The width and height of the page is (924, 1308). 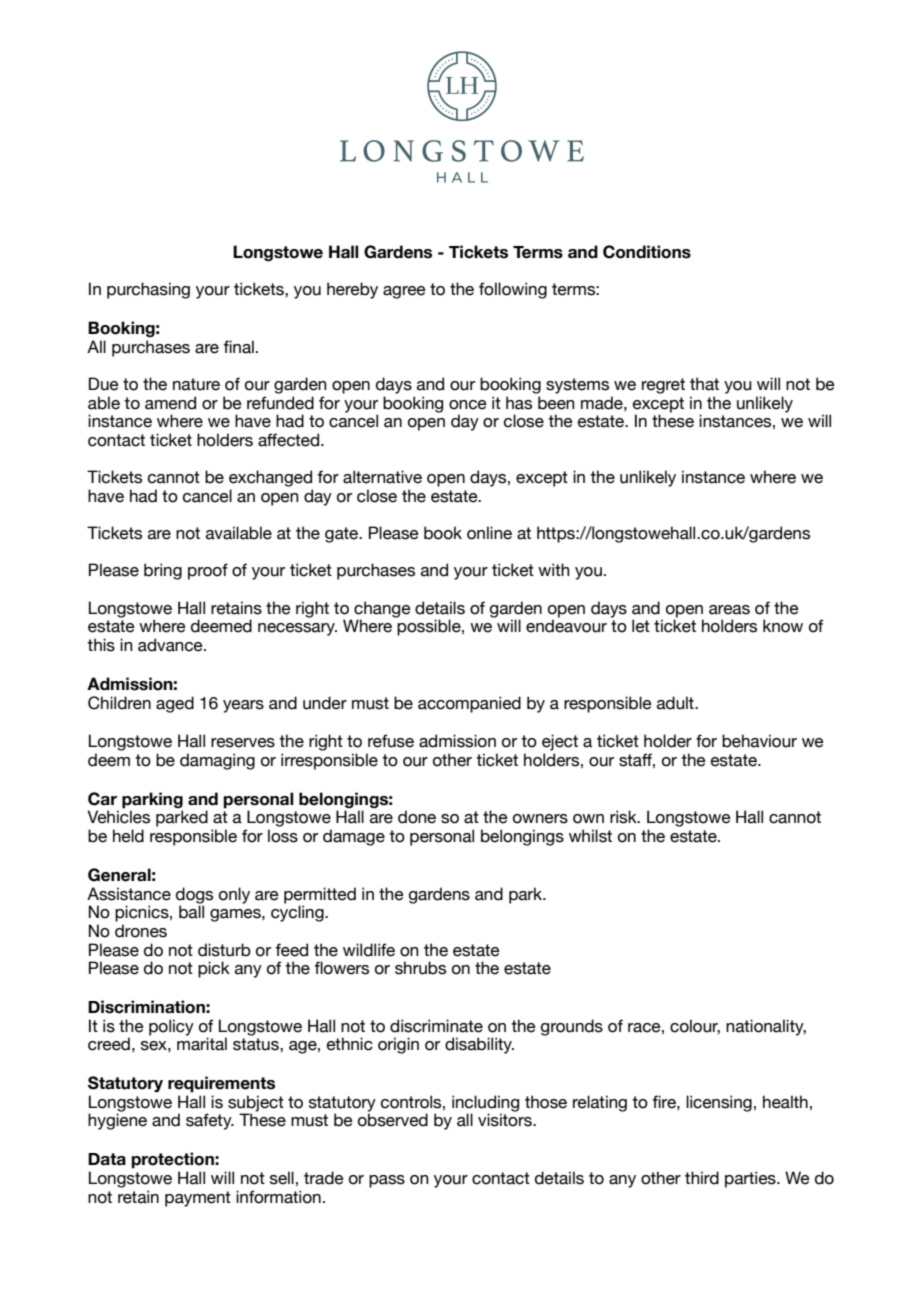 What do you see at coordinates (198, 1199) in the page?
I see `payment` at bounding box center [198, 1199].
